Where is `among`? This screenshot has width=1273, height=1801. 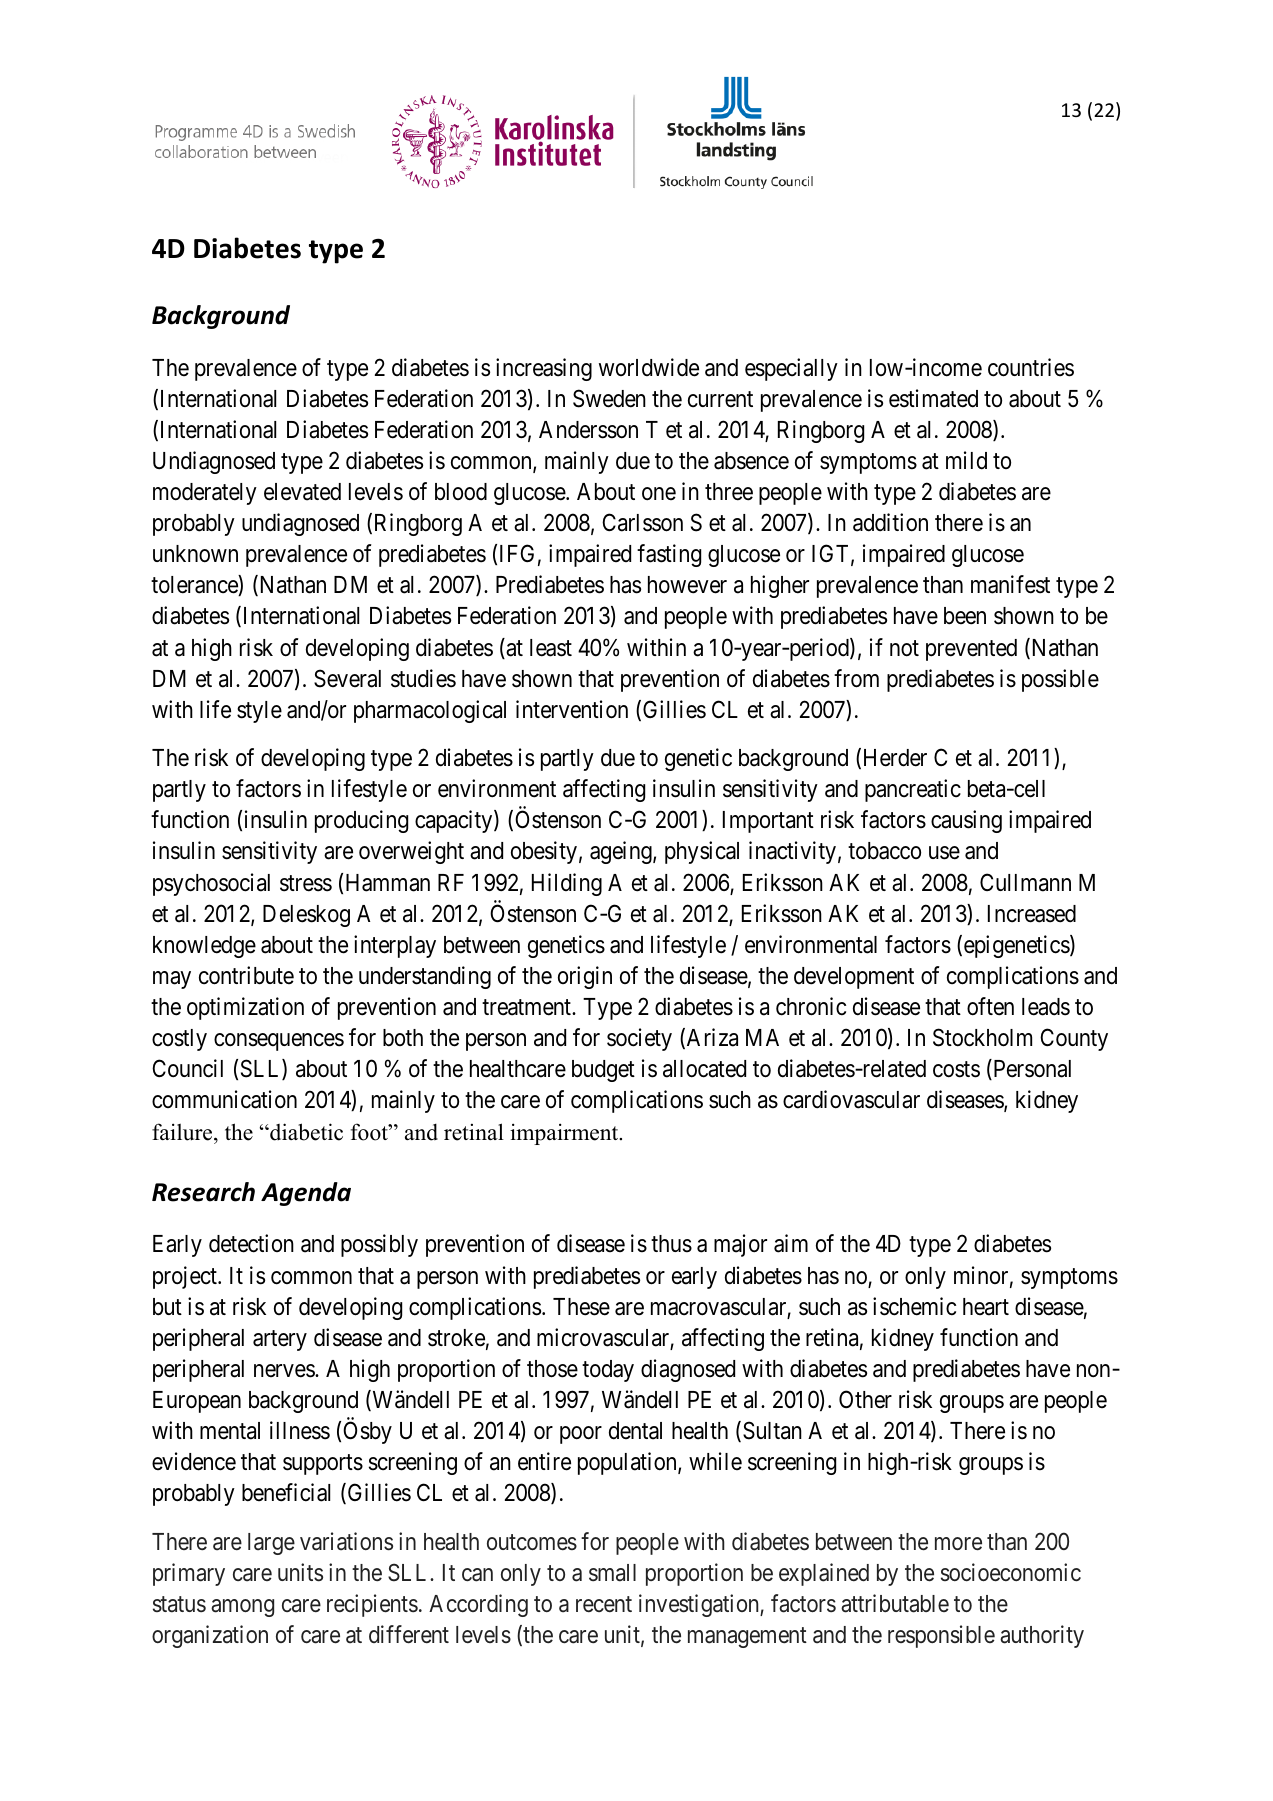
among is located at coordinates (242, 1608).
